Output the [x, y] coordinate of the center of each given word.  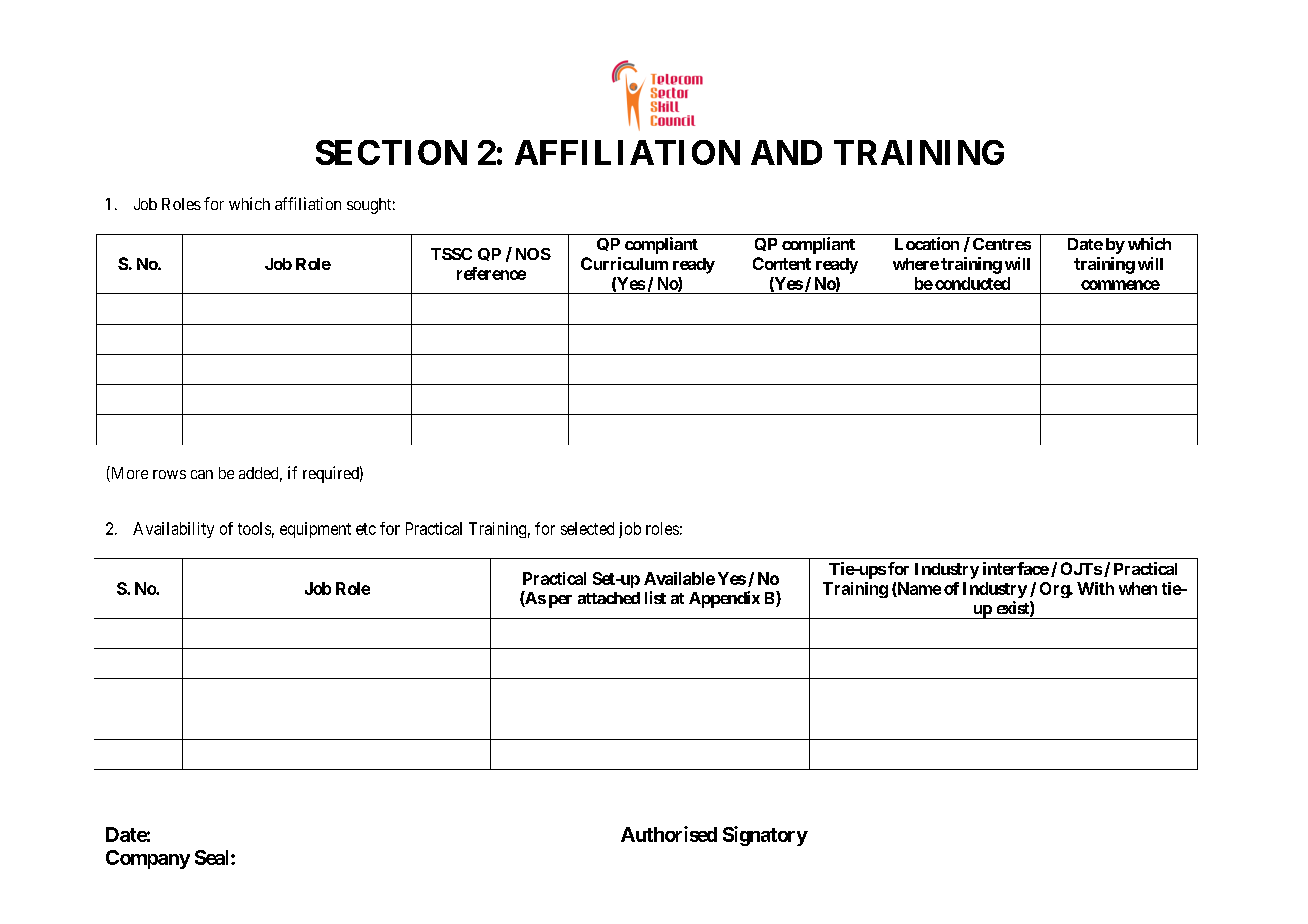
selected [587, 528]
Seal [213, 857]
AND [786, 152]
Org [1055, 590]
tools [254, 528]
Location [927, 243]
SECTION [391, 152]
